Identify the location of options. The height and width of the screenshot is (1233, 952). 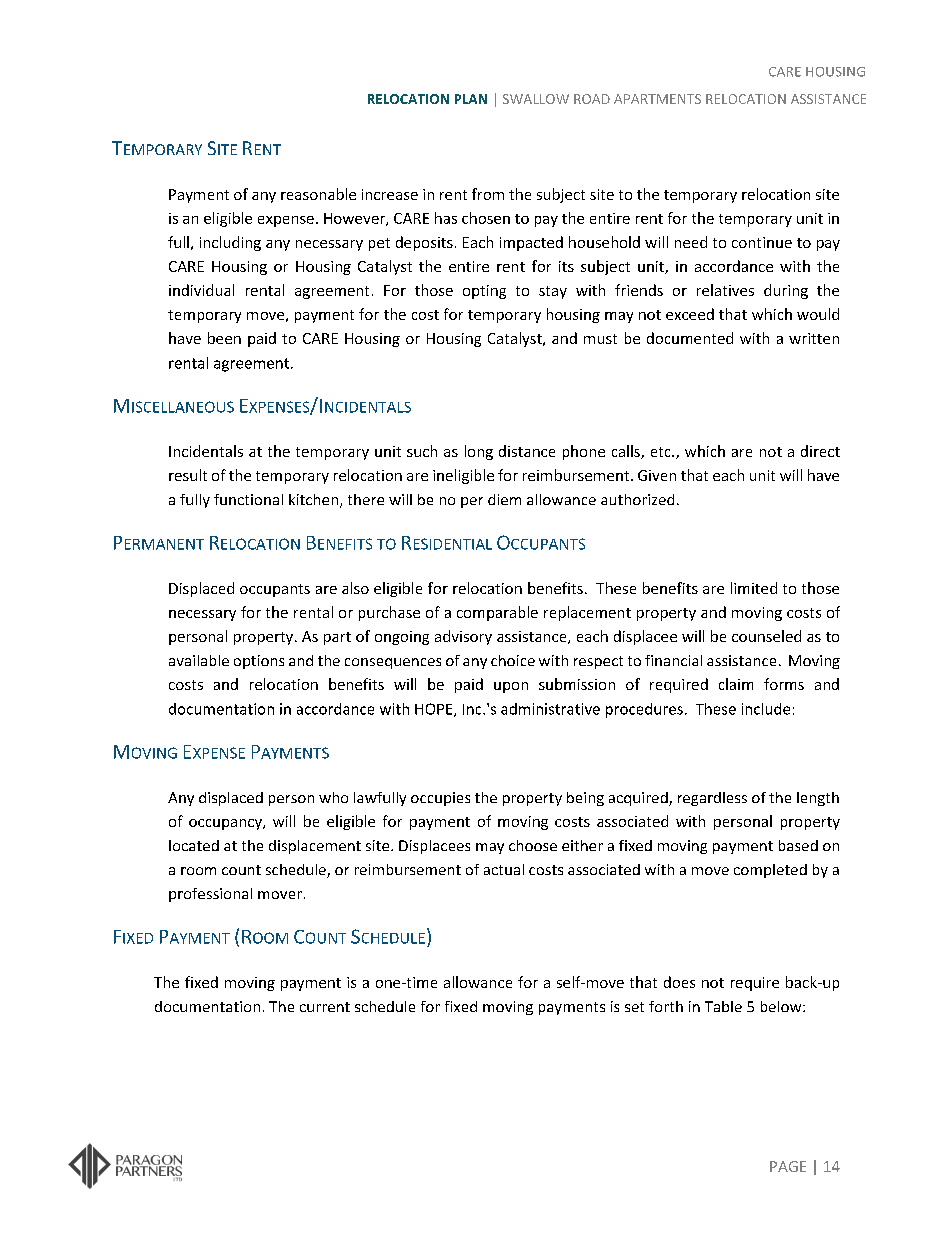
(259, 662).
